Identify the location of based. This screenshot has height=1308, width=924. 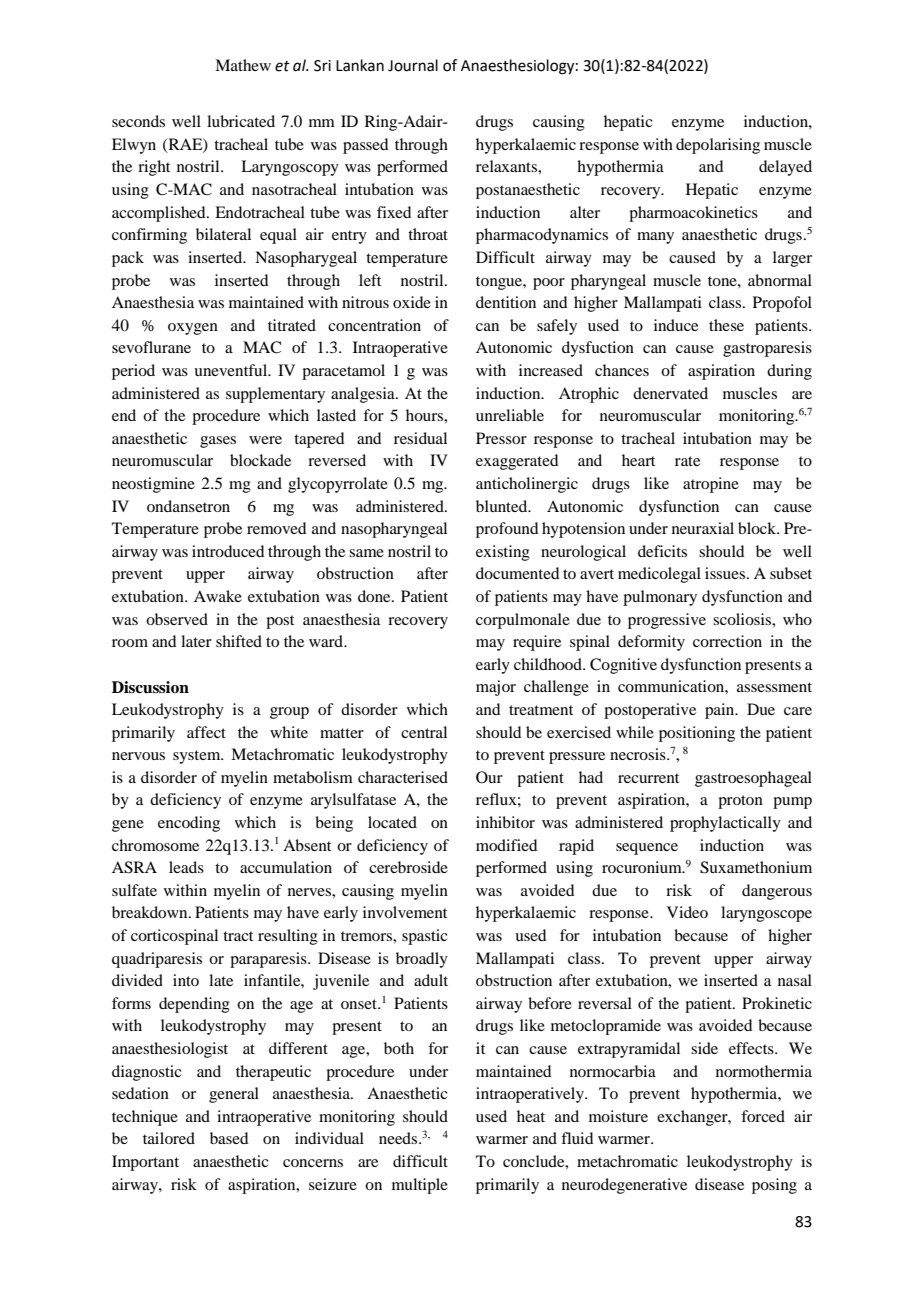
(229, 1138).
